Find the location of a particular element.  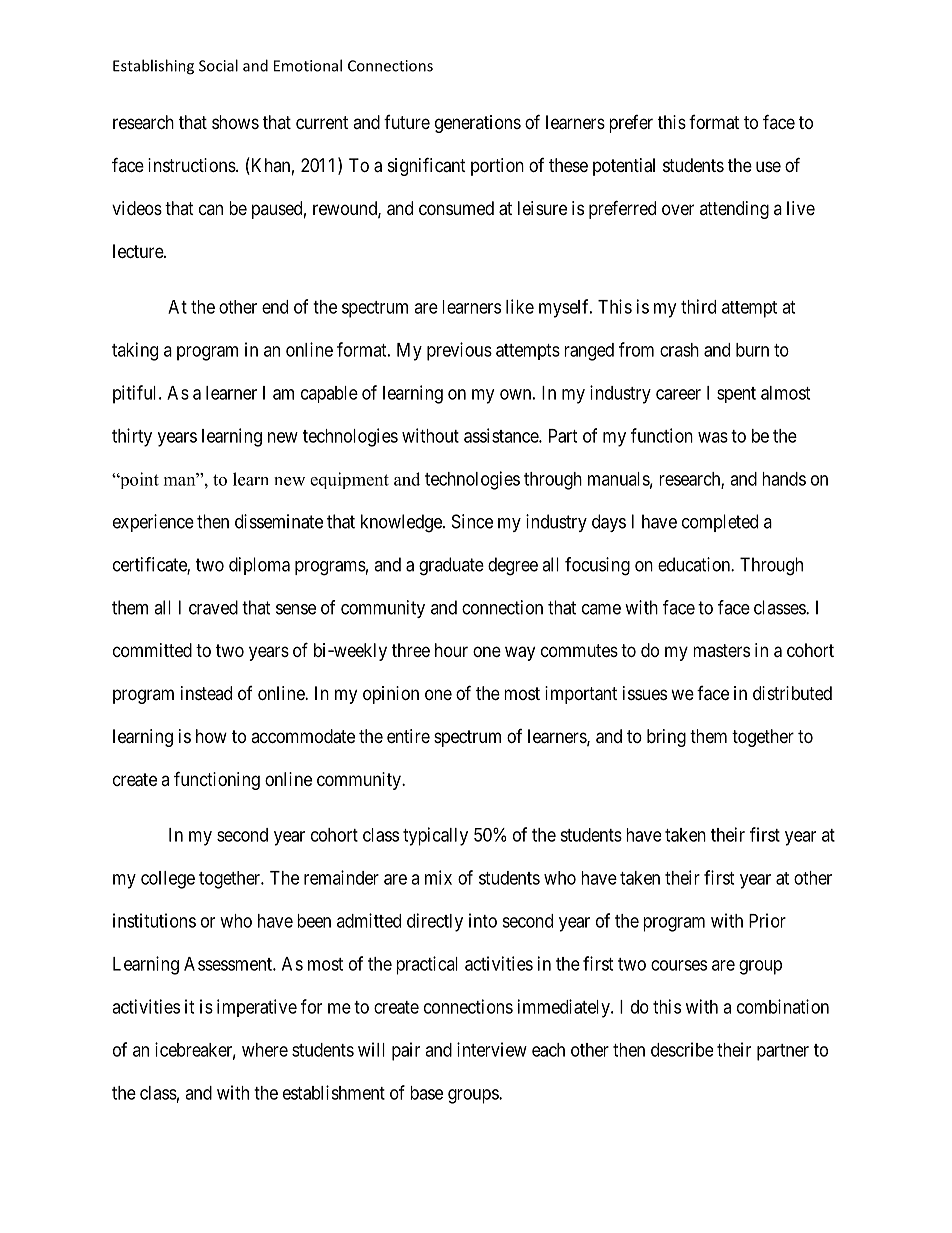

bring is located at coordinates (666, 738).
